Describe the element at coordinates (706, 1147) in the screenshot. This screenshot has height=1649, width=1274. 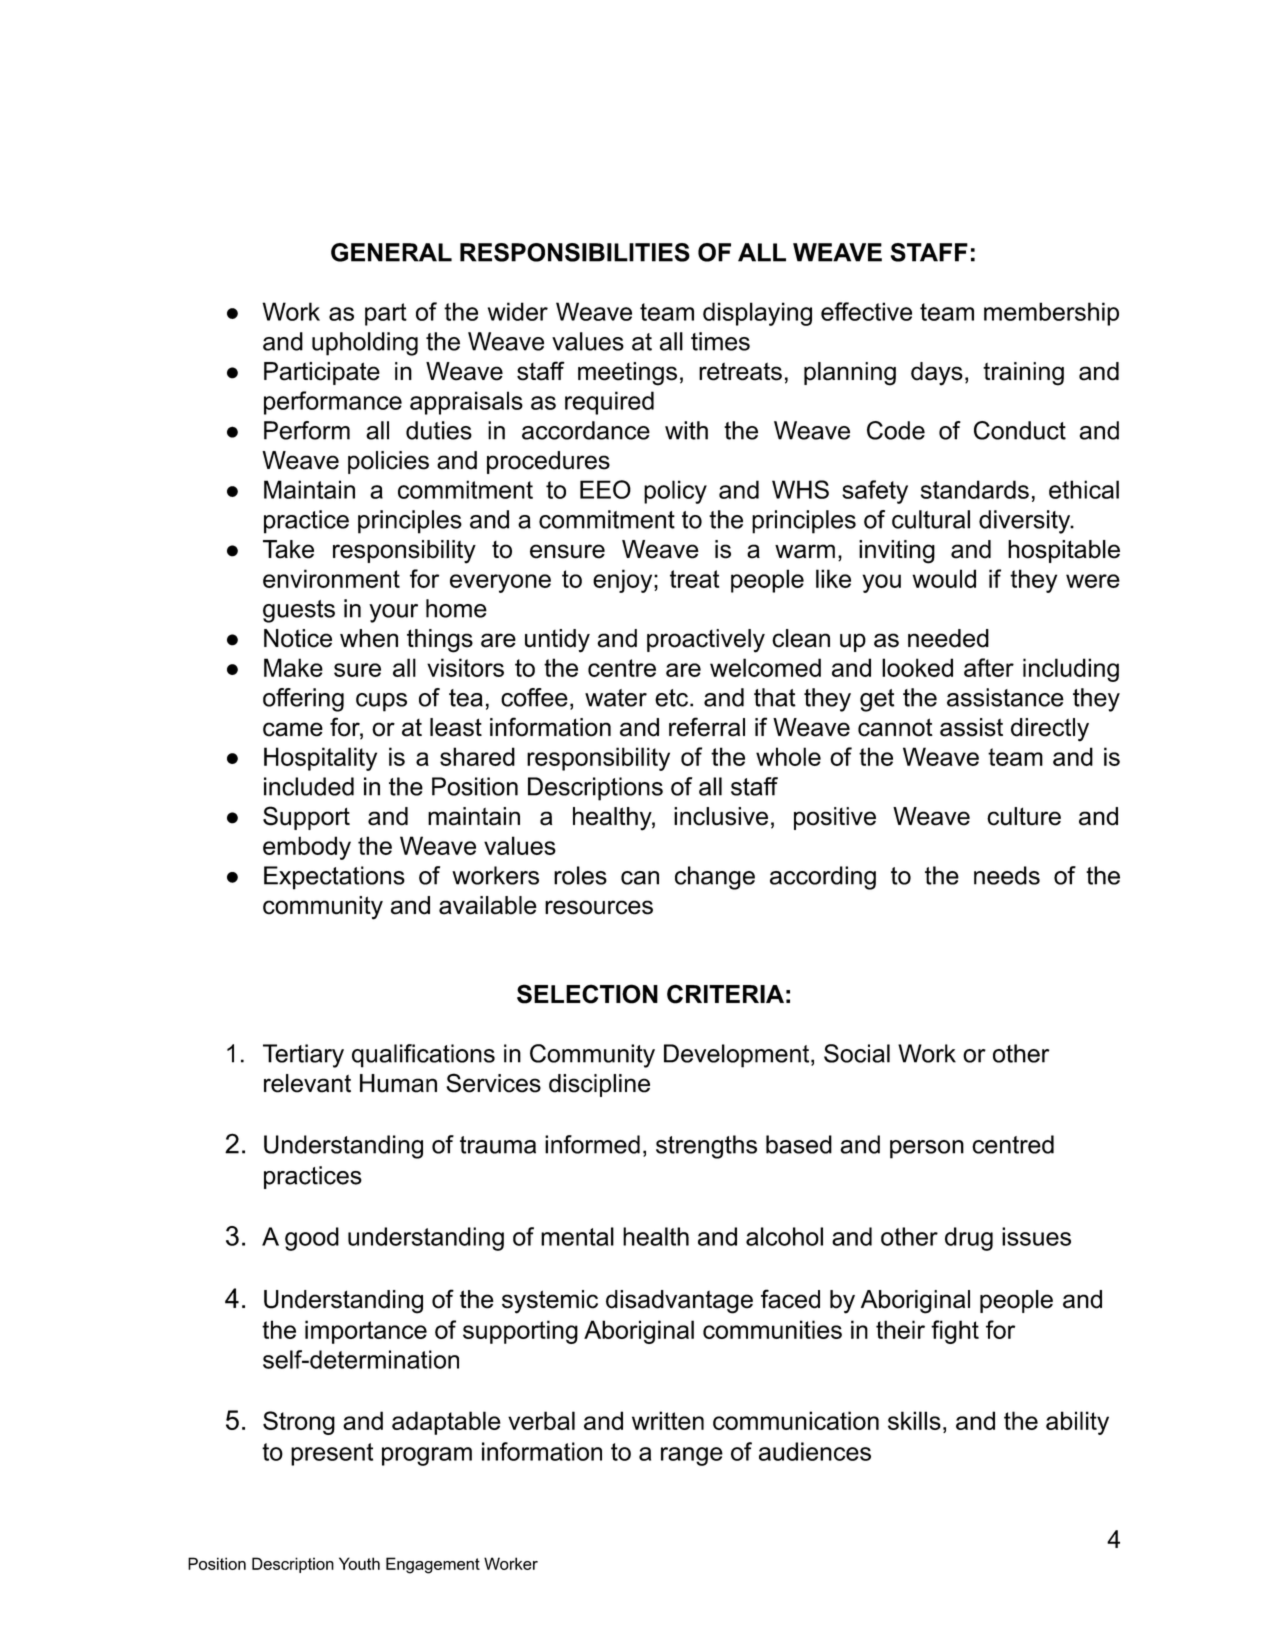
I see `strengths` at that location.
